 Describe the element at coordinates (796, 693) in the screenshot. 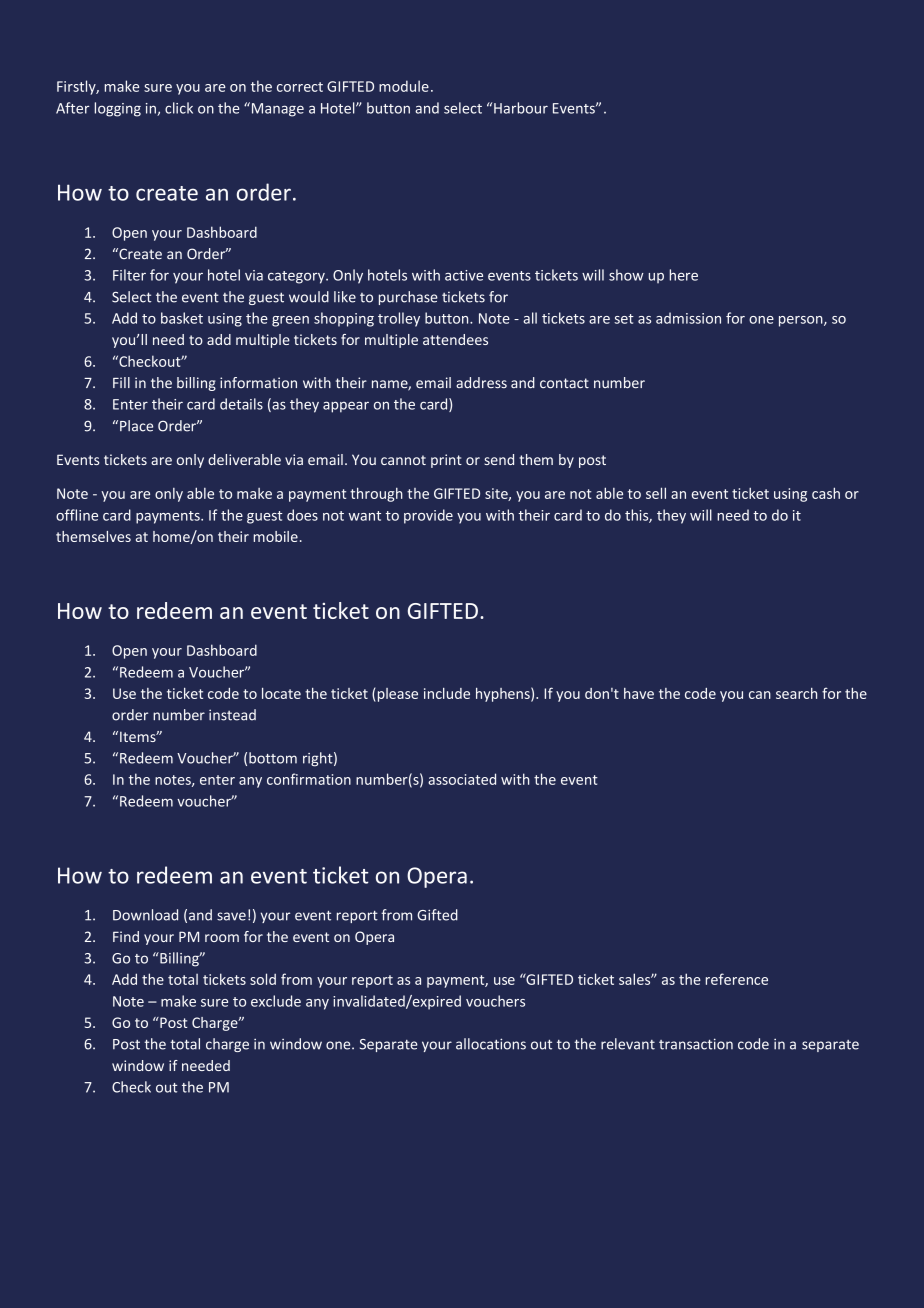

I see `search` at that location.
